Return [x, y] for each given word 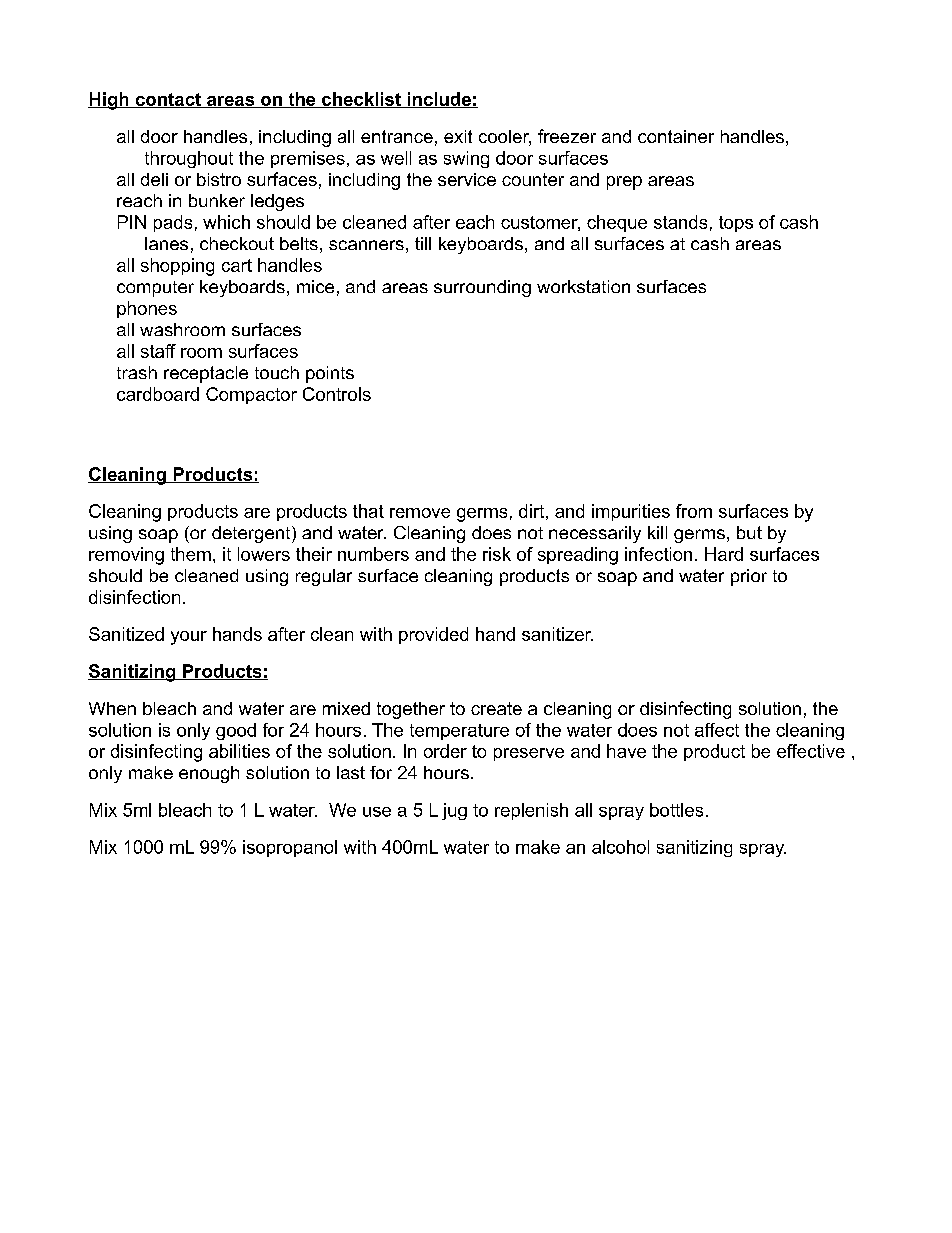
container [676, 136]
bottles [676, 810]
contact [168, 100]
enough [209, 774]
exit [458, 136]
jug [454, 811]
